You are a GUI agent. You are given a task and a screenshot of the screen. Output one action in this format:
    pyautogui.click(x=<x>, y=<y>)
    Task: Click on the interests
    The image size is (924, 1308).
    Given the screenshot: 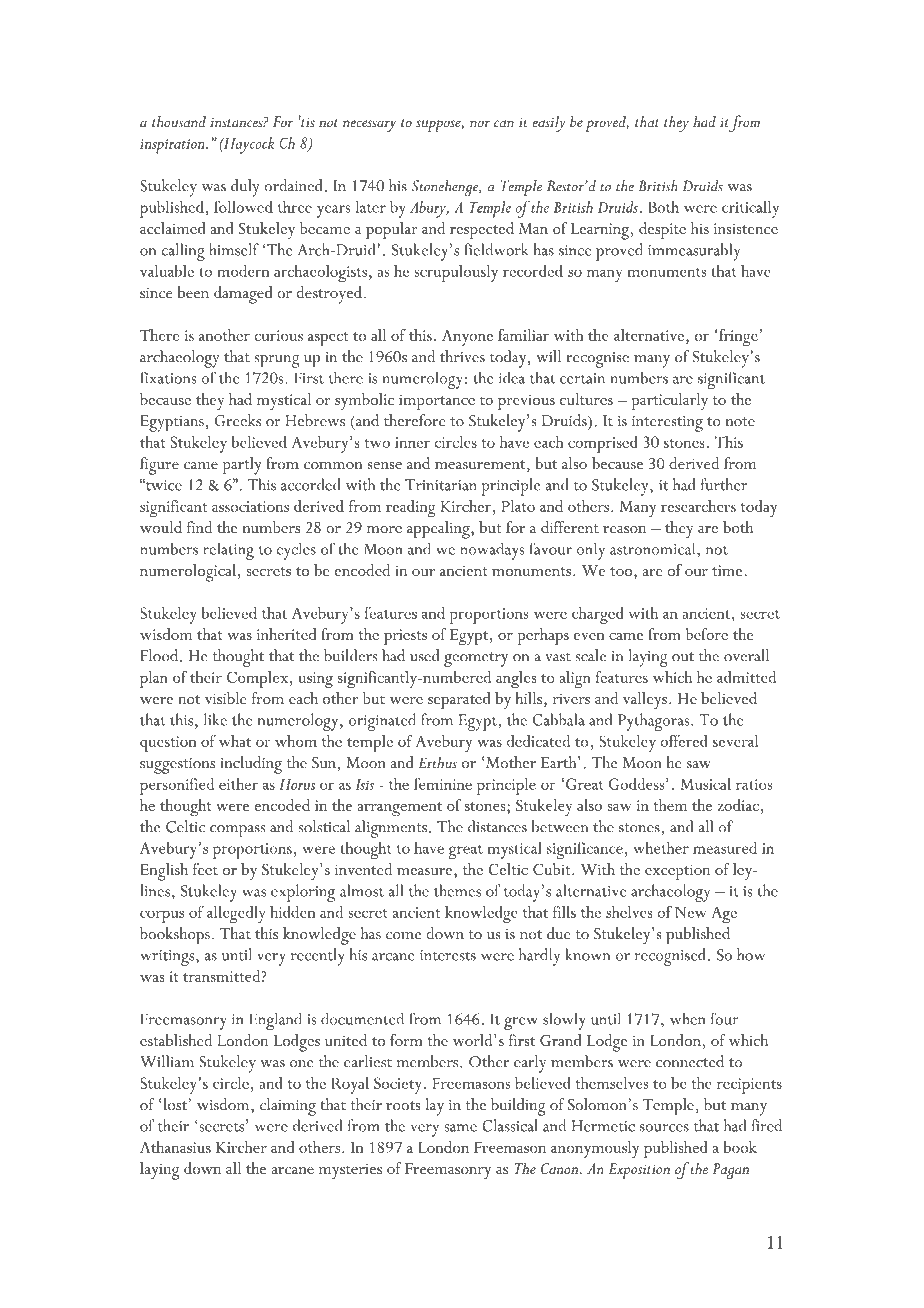 What is the action you would take?
    pyautogui.click(x=448, y=955)
